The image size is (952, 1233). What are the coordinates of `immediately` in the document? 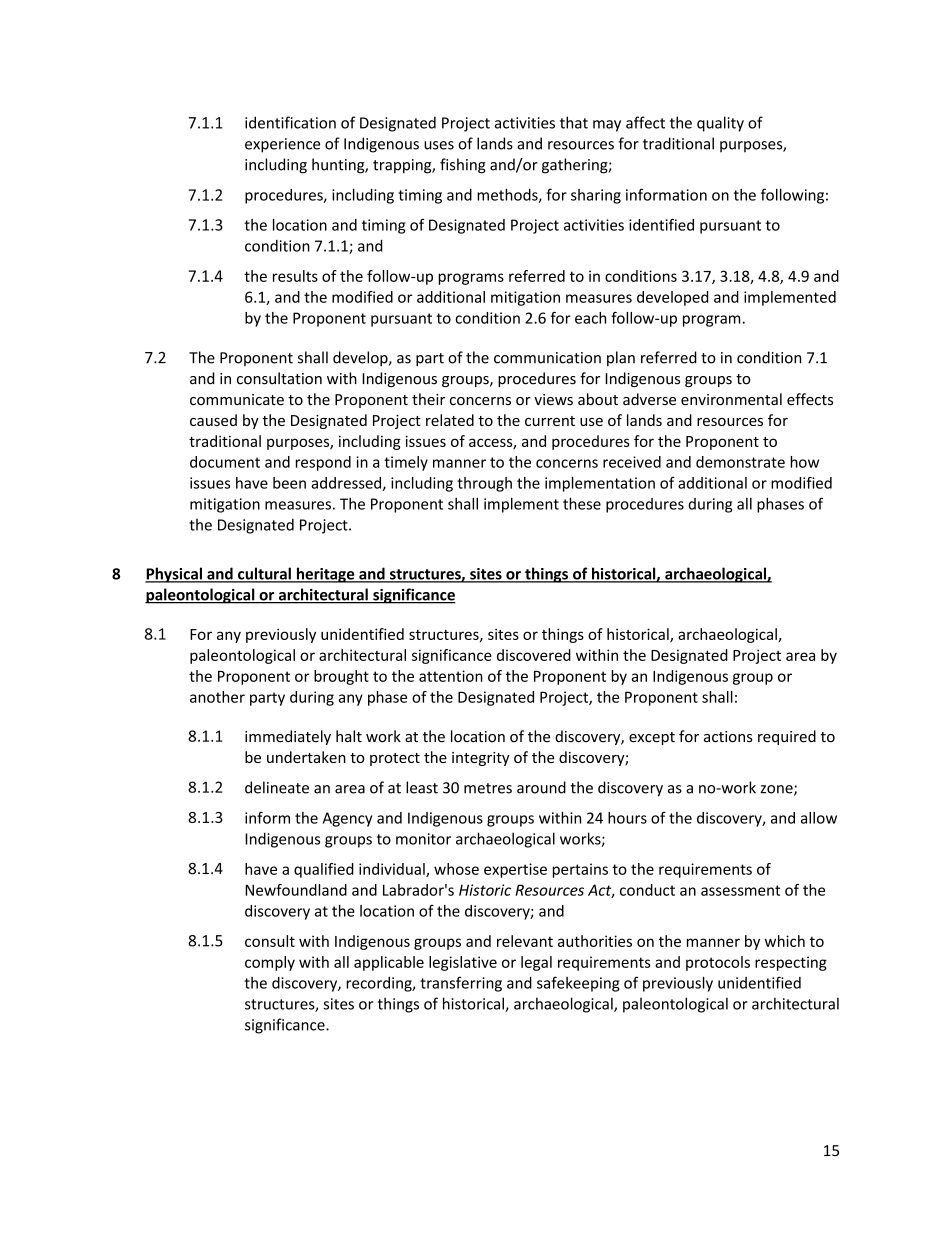 It's located at (288, 737).
